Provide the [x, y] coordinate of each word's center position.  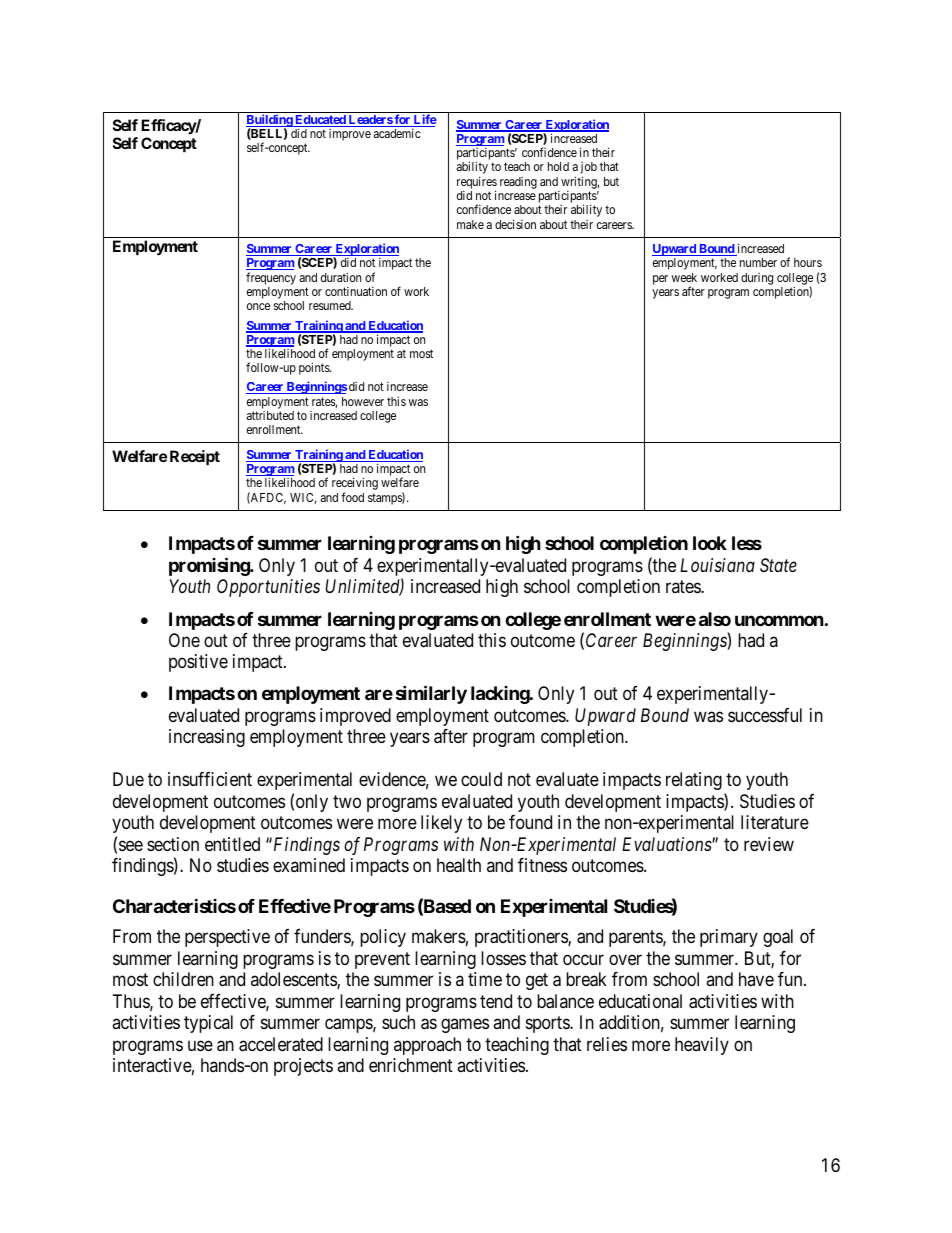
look [710, 543]
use [200, 1045]
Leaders [370, 121]
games [465, 1026]
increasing [207, 738]
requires [477, 183]
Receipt [195, 457]
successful [765, 715]
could [481, 779]
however [363, 401]
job [588, 169]
